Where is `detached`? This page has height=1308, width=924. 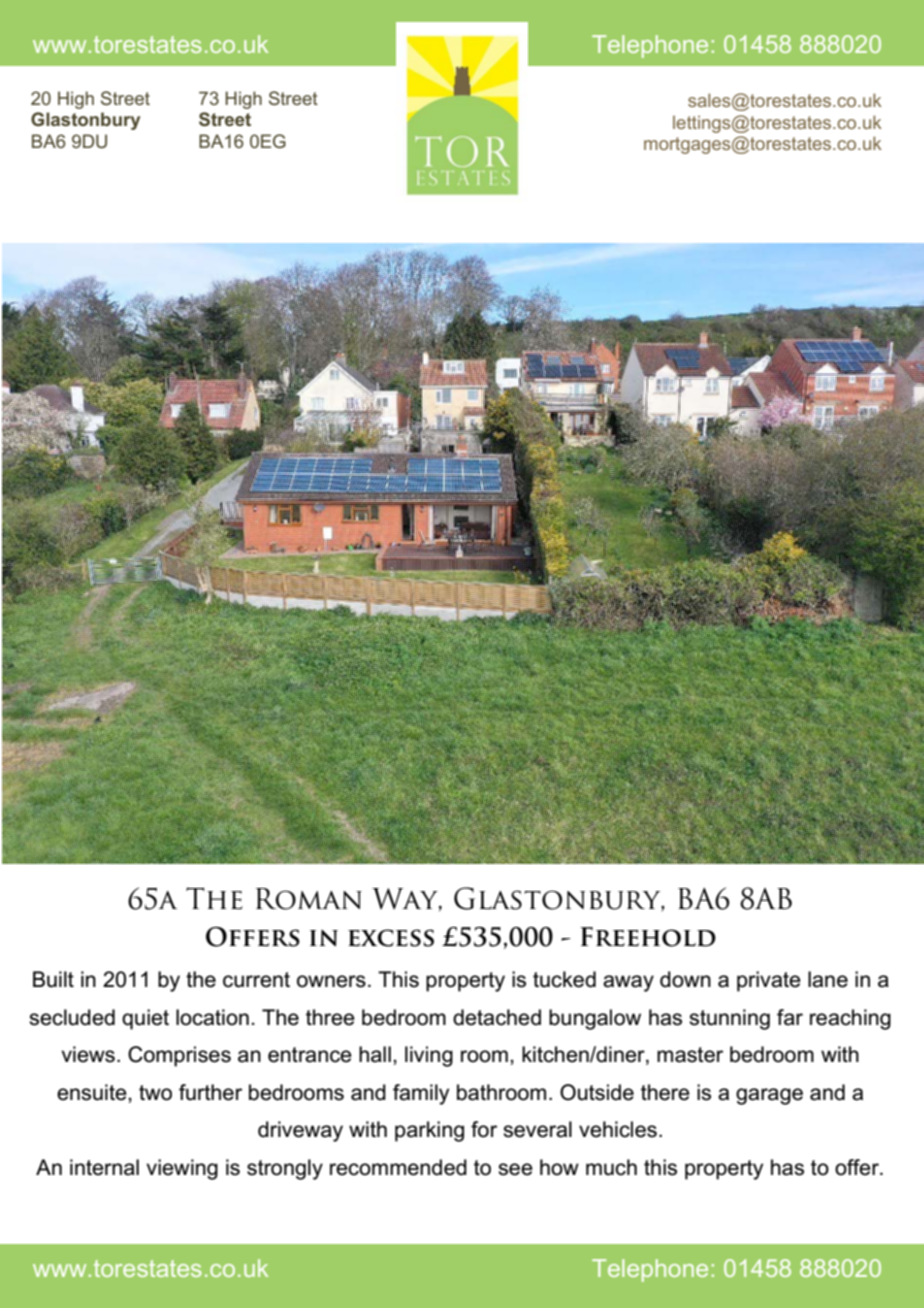
detached is located at coordinates (497, 1017).
